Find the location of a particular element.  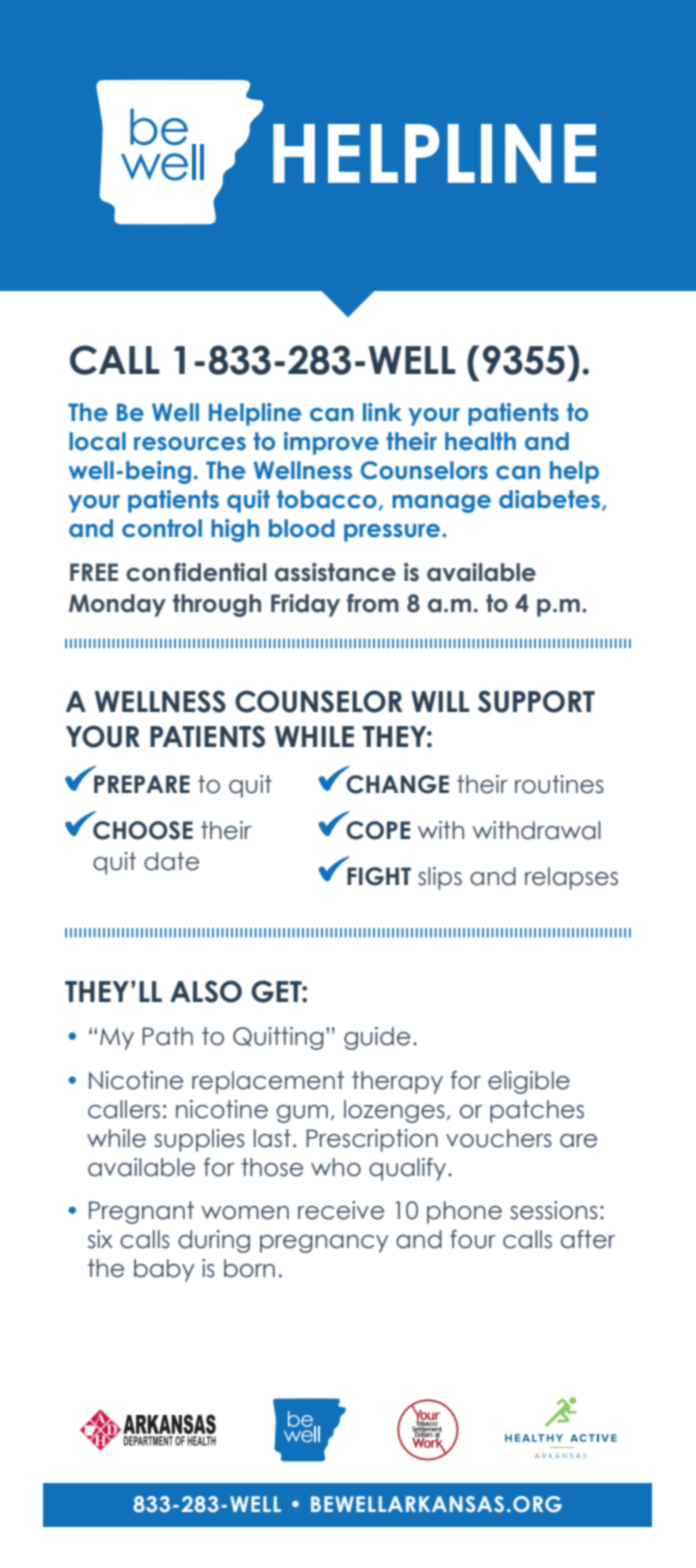

WILL is located at coordinates (440, 701).
